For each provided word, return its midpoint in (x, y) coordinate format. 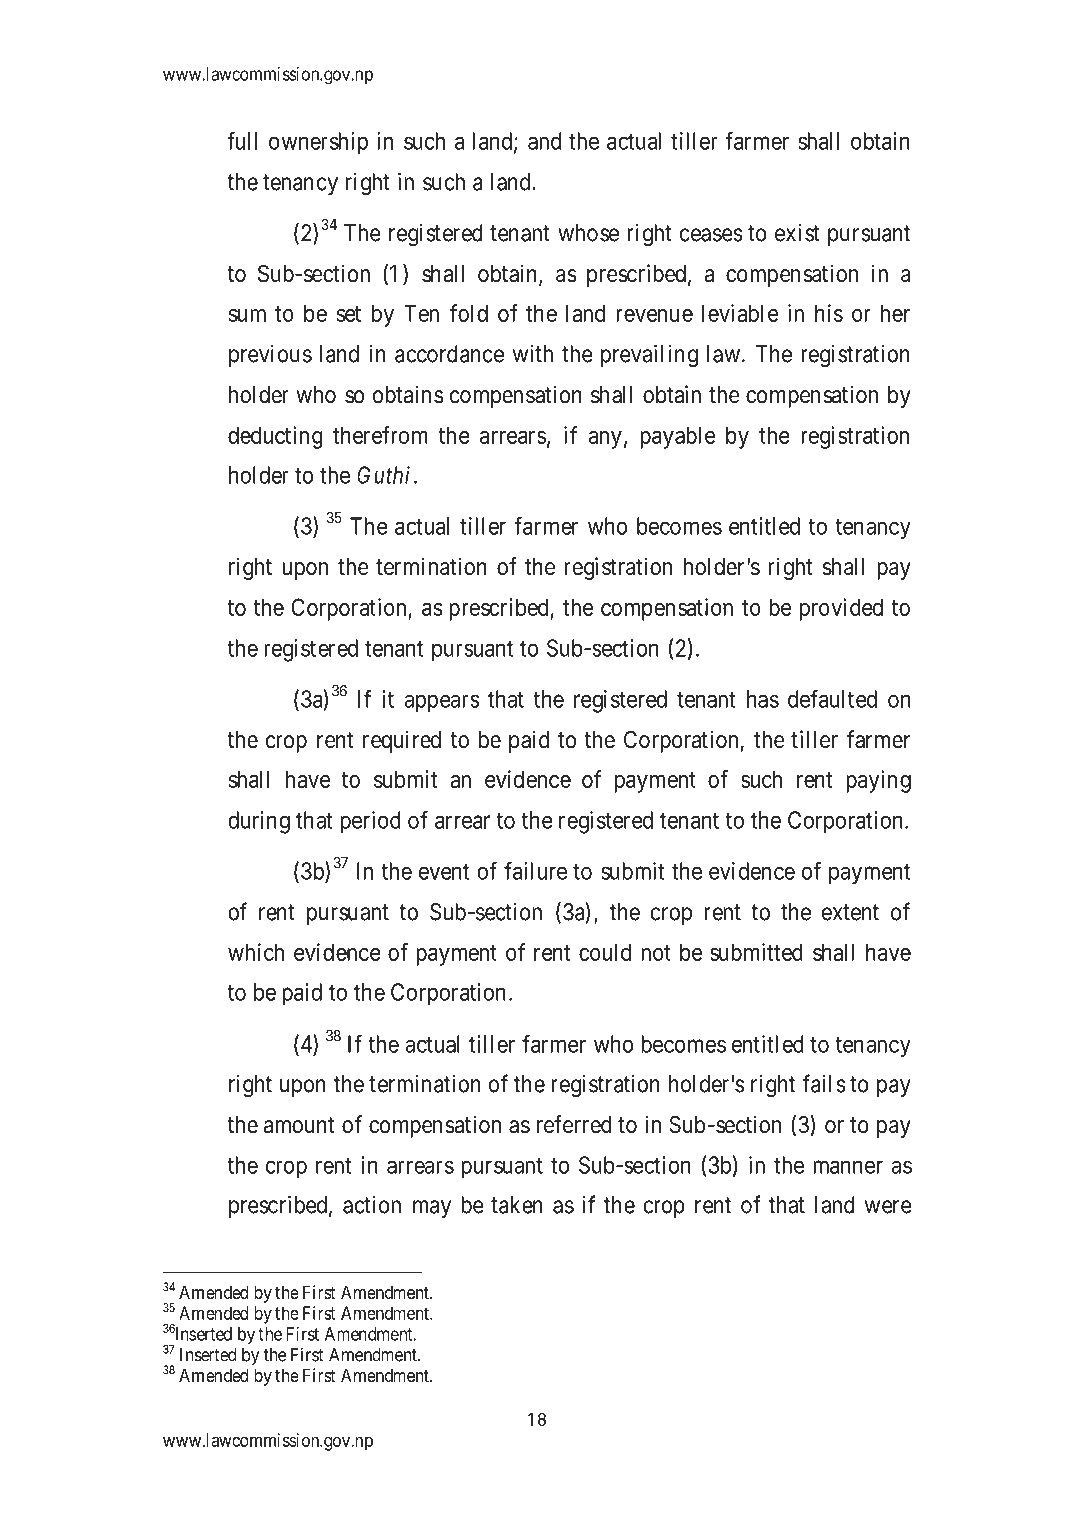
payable (677, 437)
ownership (318, 143)
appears (442, 703)
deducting (275, 437)
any (605, 440)
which (256, 952)
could (605, 952)
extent (850, 912)
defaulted (832, 698)
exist (797, 233)
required (402, 741)
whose (588, 233)
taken (517, 1205)
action (372, 1205)
